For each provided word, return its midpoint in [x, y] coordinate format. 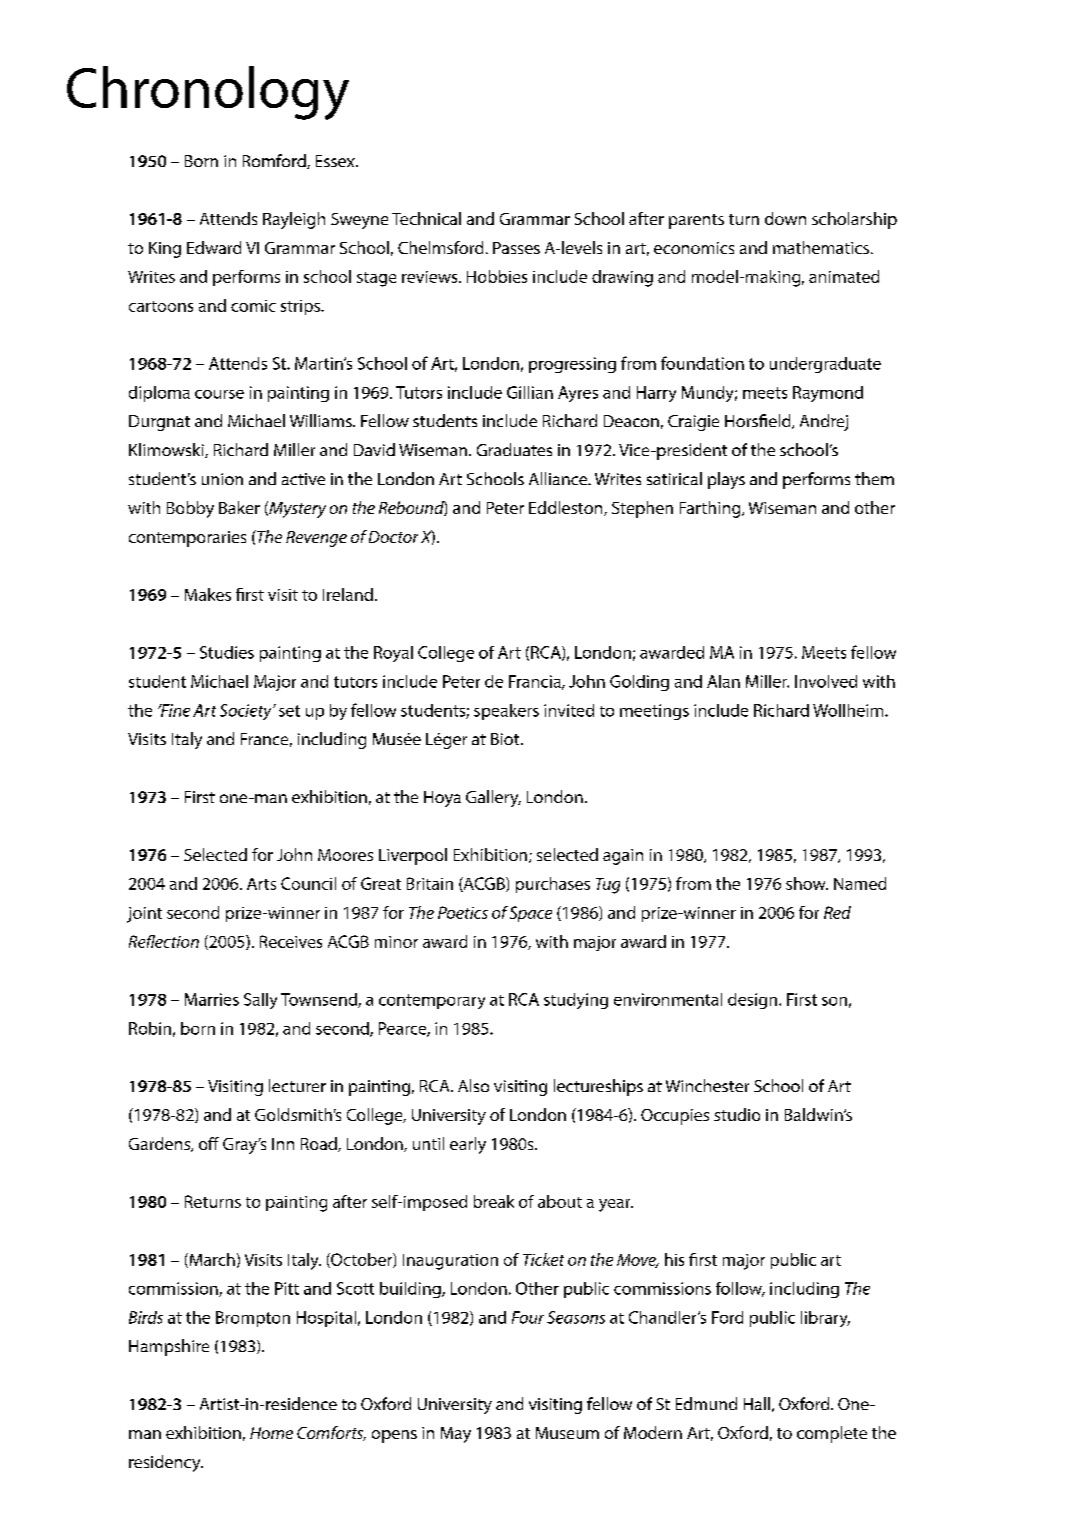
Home [271, 1433]
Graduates [514, 449]
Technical [426, 218]
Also [473, 1085]
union [222, 479]
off [209, 1143]
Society [247, 712]
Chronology [208, 93]
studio [737, 1114]
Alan [723, 681]
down [785, 218]
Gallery [493, 798]
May [456, 1435]
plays [726, 480]
